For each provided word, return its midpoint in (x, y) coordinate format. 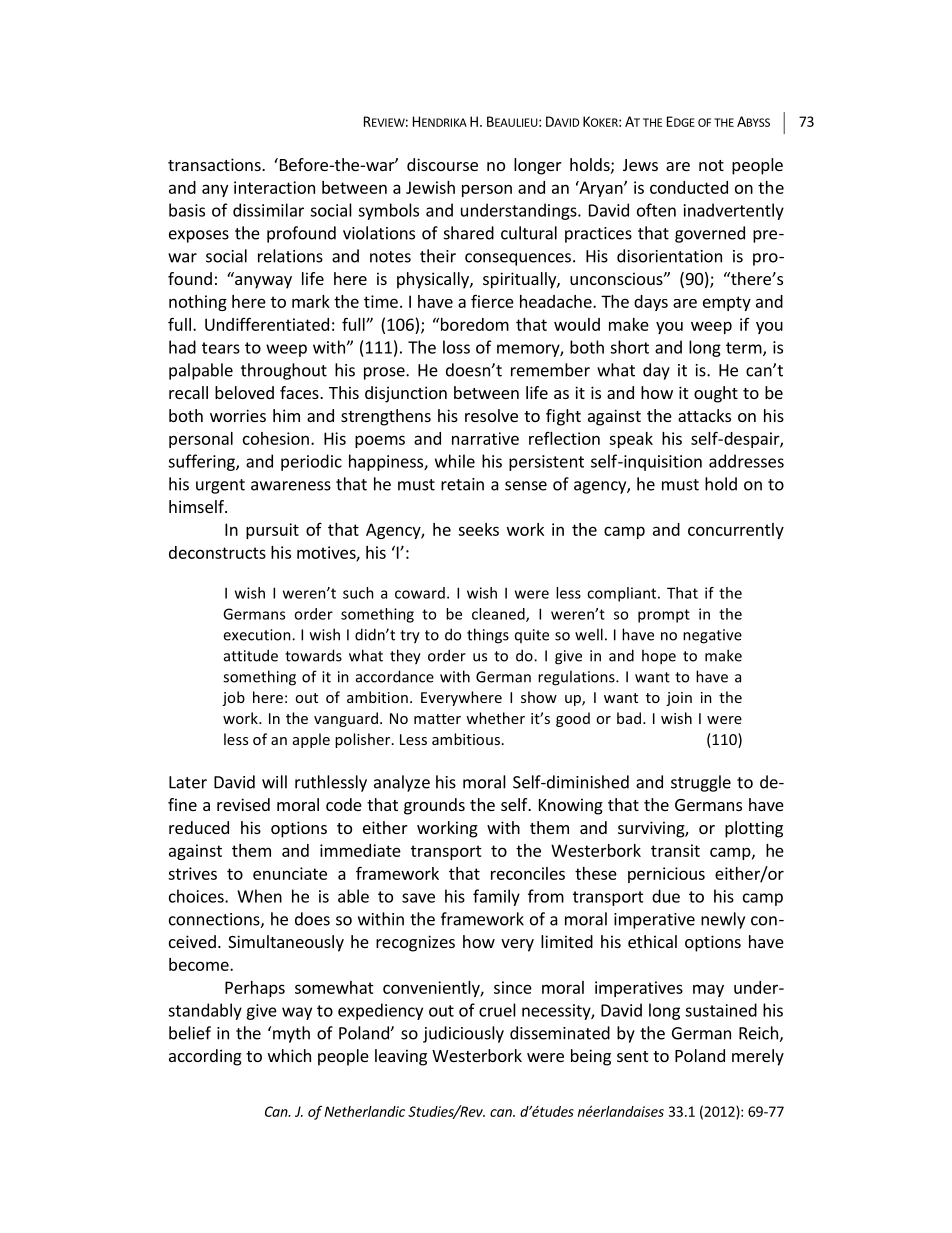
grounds (434, 806)
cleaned (499, 615)
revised (243, 804)
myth (291, 1034)
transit (675, 850)
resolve (491, 415)
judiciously (463, 1034)
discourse (442, 164)
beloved (244, 392)
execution (258, 635)
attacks (704, 415)
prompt (664, 616)
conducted (689, 187)
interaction (274, 187)
